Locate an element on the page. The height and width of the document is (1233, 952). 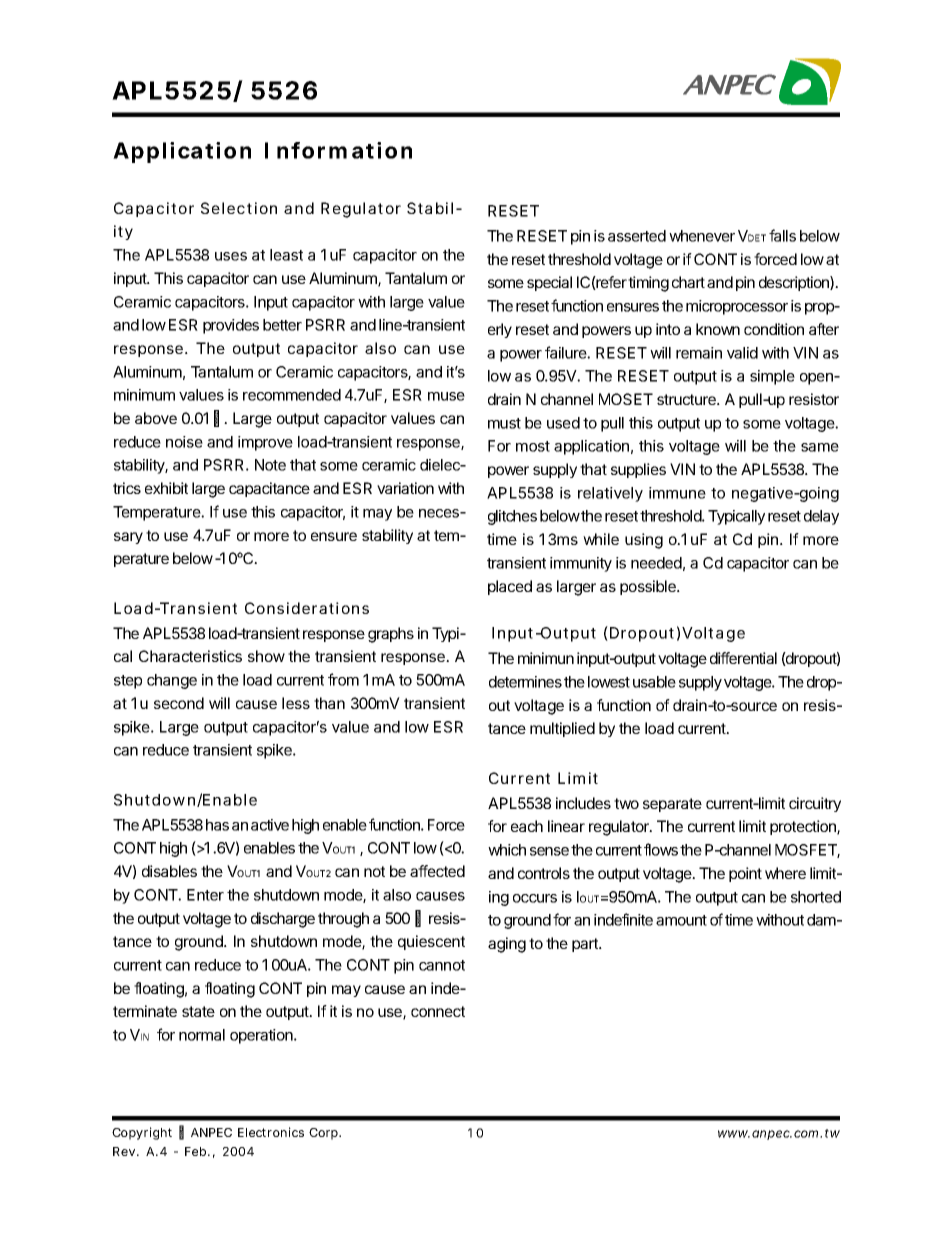
Enter is located at coordinates (205, 895).
